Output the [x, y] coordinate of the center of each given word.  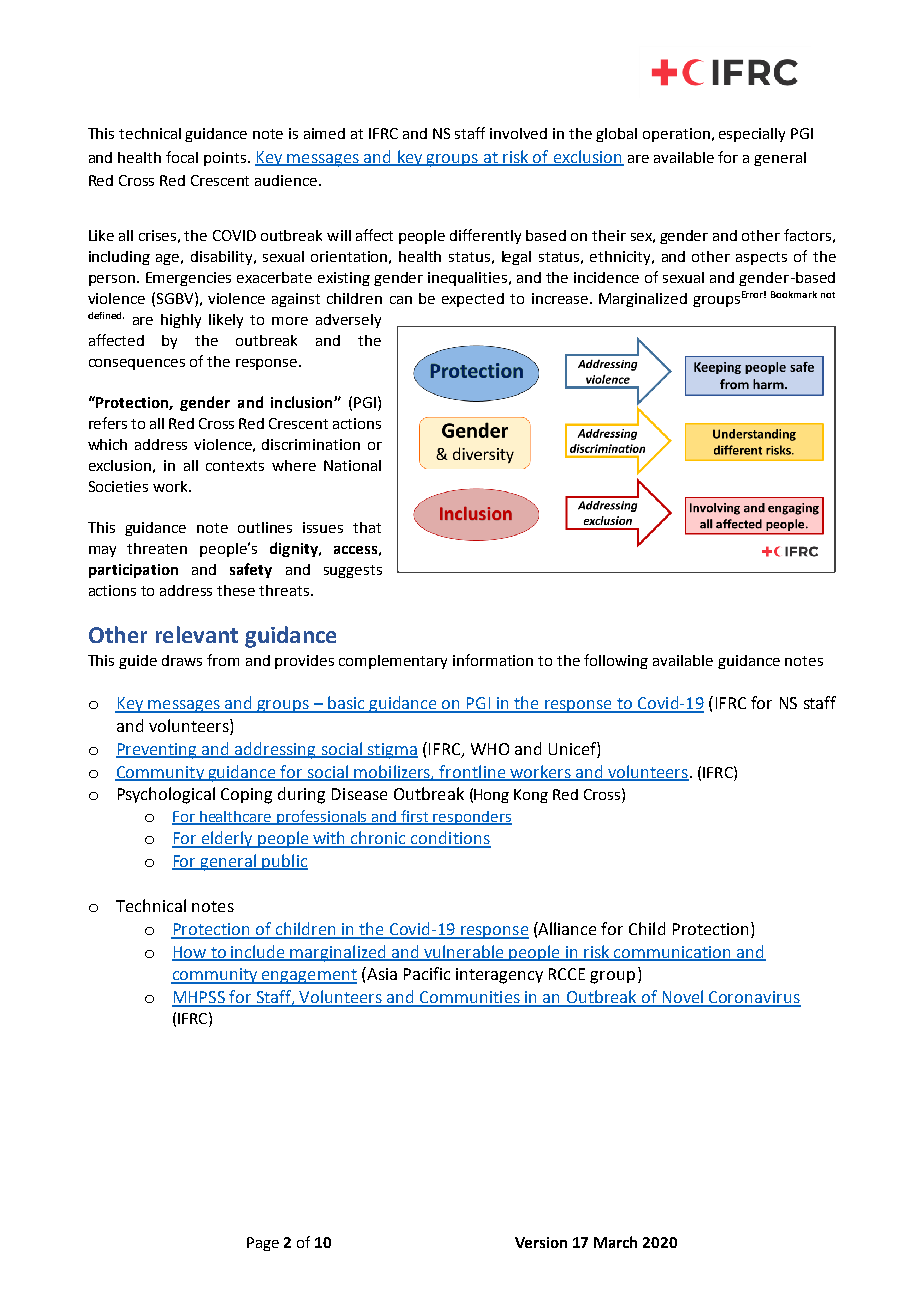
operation [676, 135]
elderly [227, 839]
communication [672, 953]
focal [182, 157]
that [367, 527]
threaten [157, 548]
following [616, 661]
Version [541, 1242]
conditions [450, 839]
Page [263, 1244]
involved [518, 133]
